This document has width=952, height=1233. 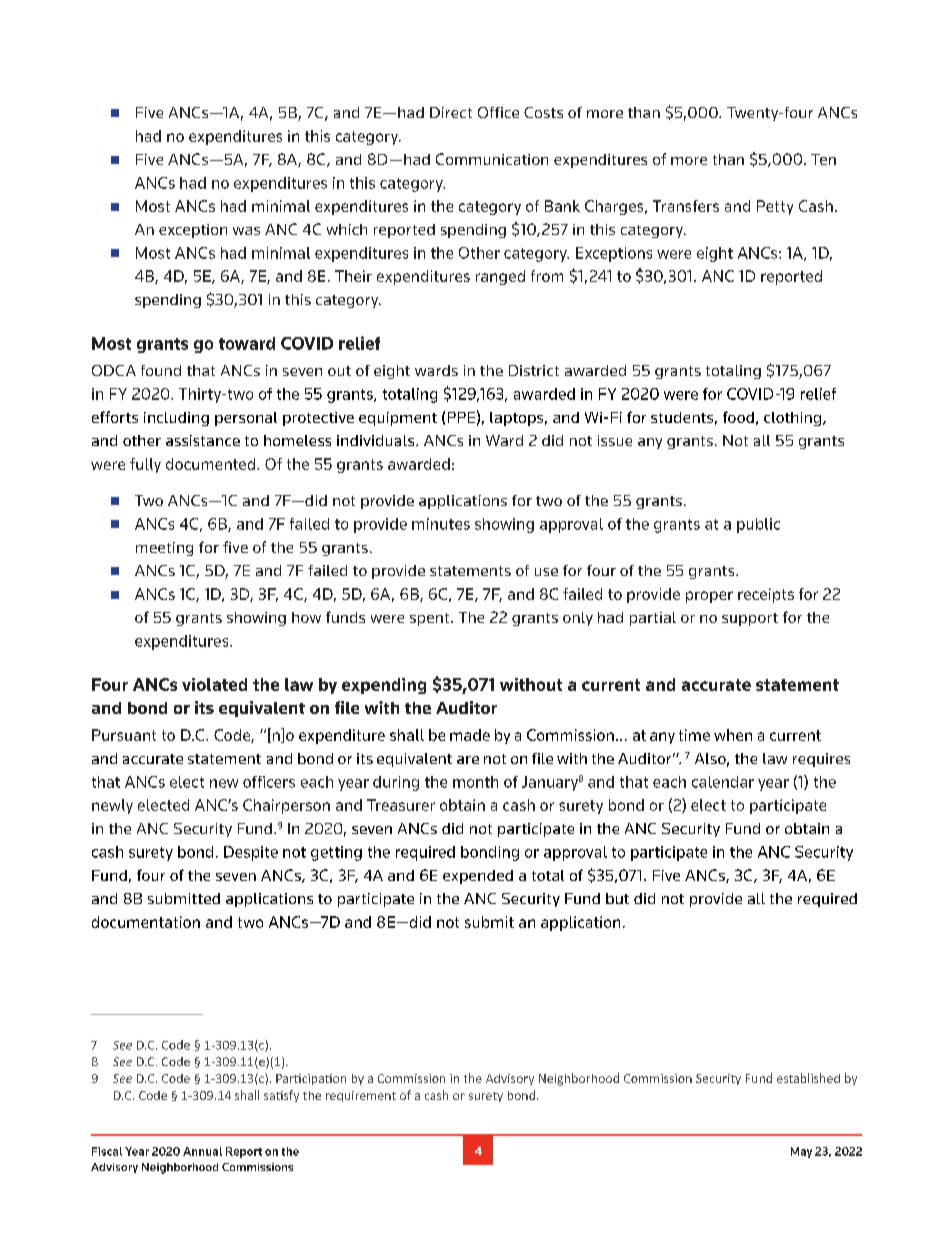 I want to click on Despite, so click(x=251, y=853).
